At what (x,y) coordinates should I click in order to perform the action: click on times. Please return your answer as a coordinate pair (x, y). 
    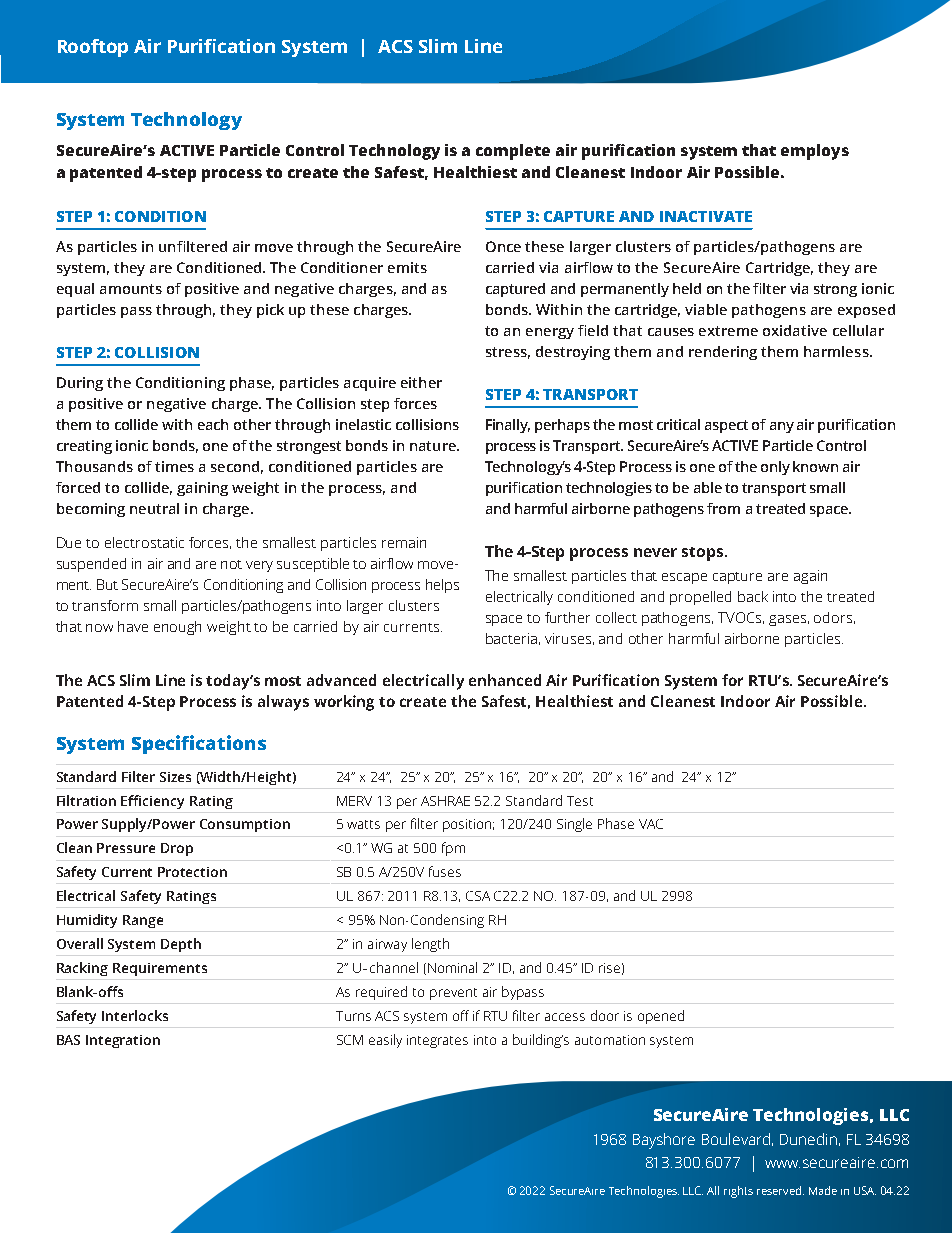
    Looking at the image, I should click on (174, 466).
